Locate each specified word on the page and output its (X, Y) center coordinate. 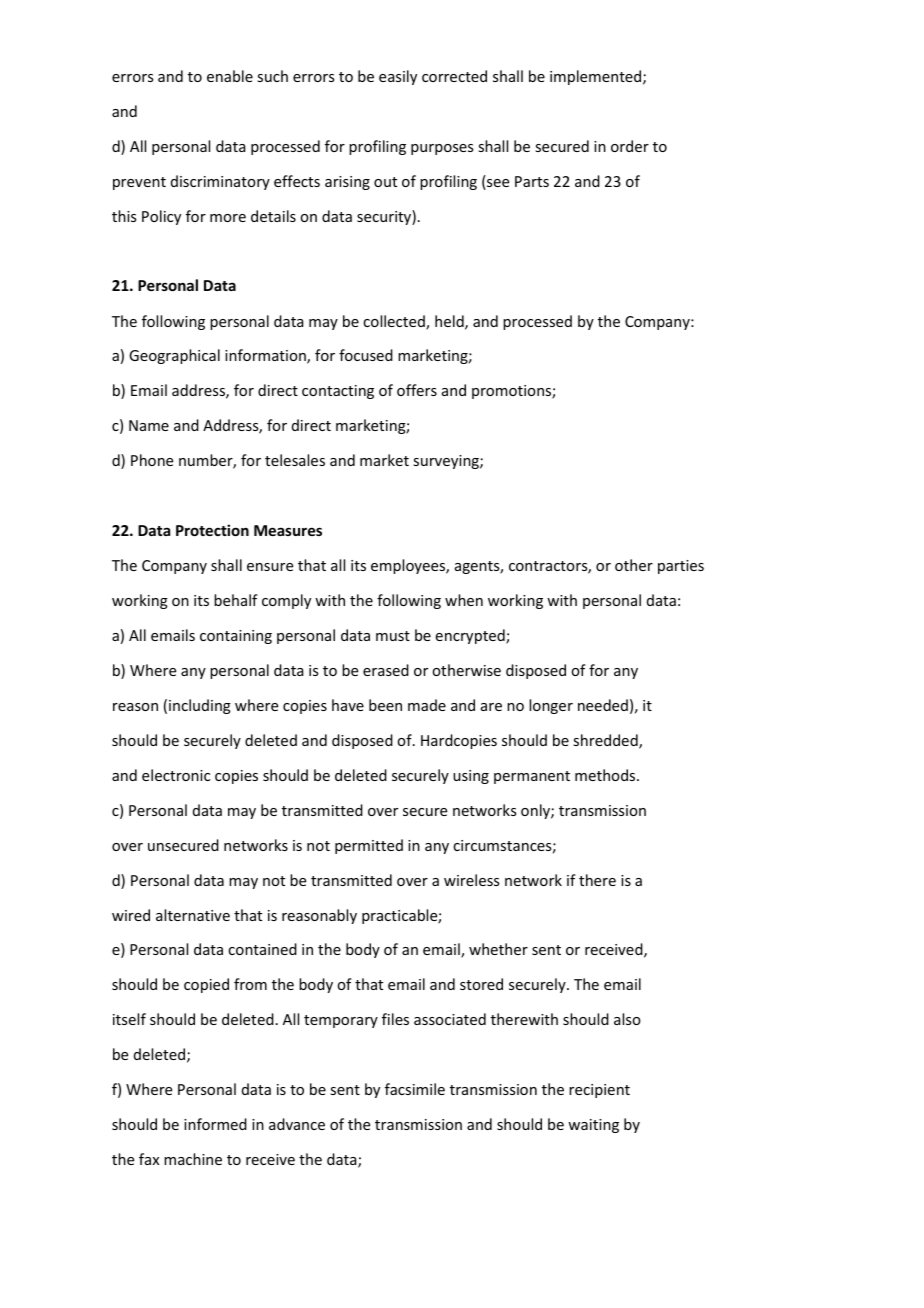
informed (215, 1124)
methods (606, 775)
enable (230, 76)
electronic (176, 775)
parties (681, 567)
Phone (152, 460)
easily (398, 77)
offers (417, 390)
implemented (597, 77)
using (471, 777)
